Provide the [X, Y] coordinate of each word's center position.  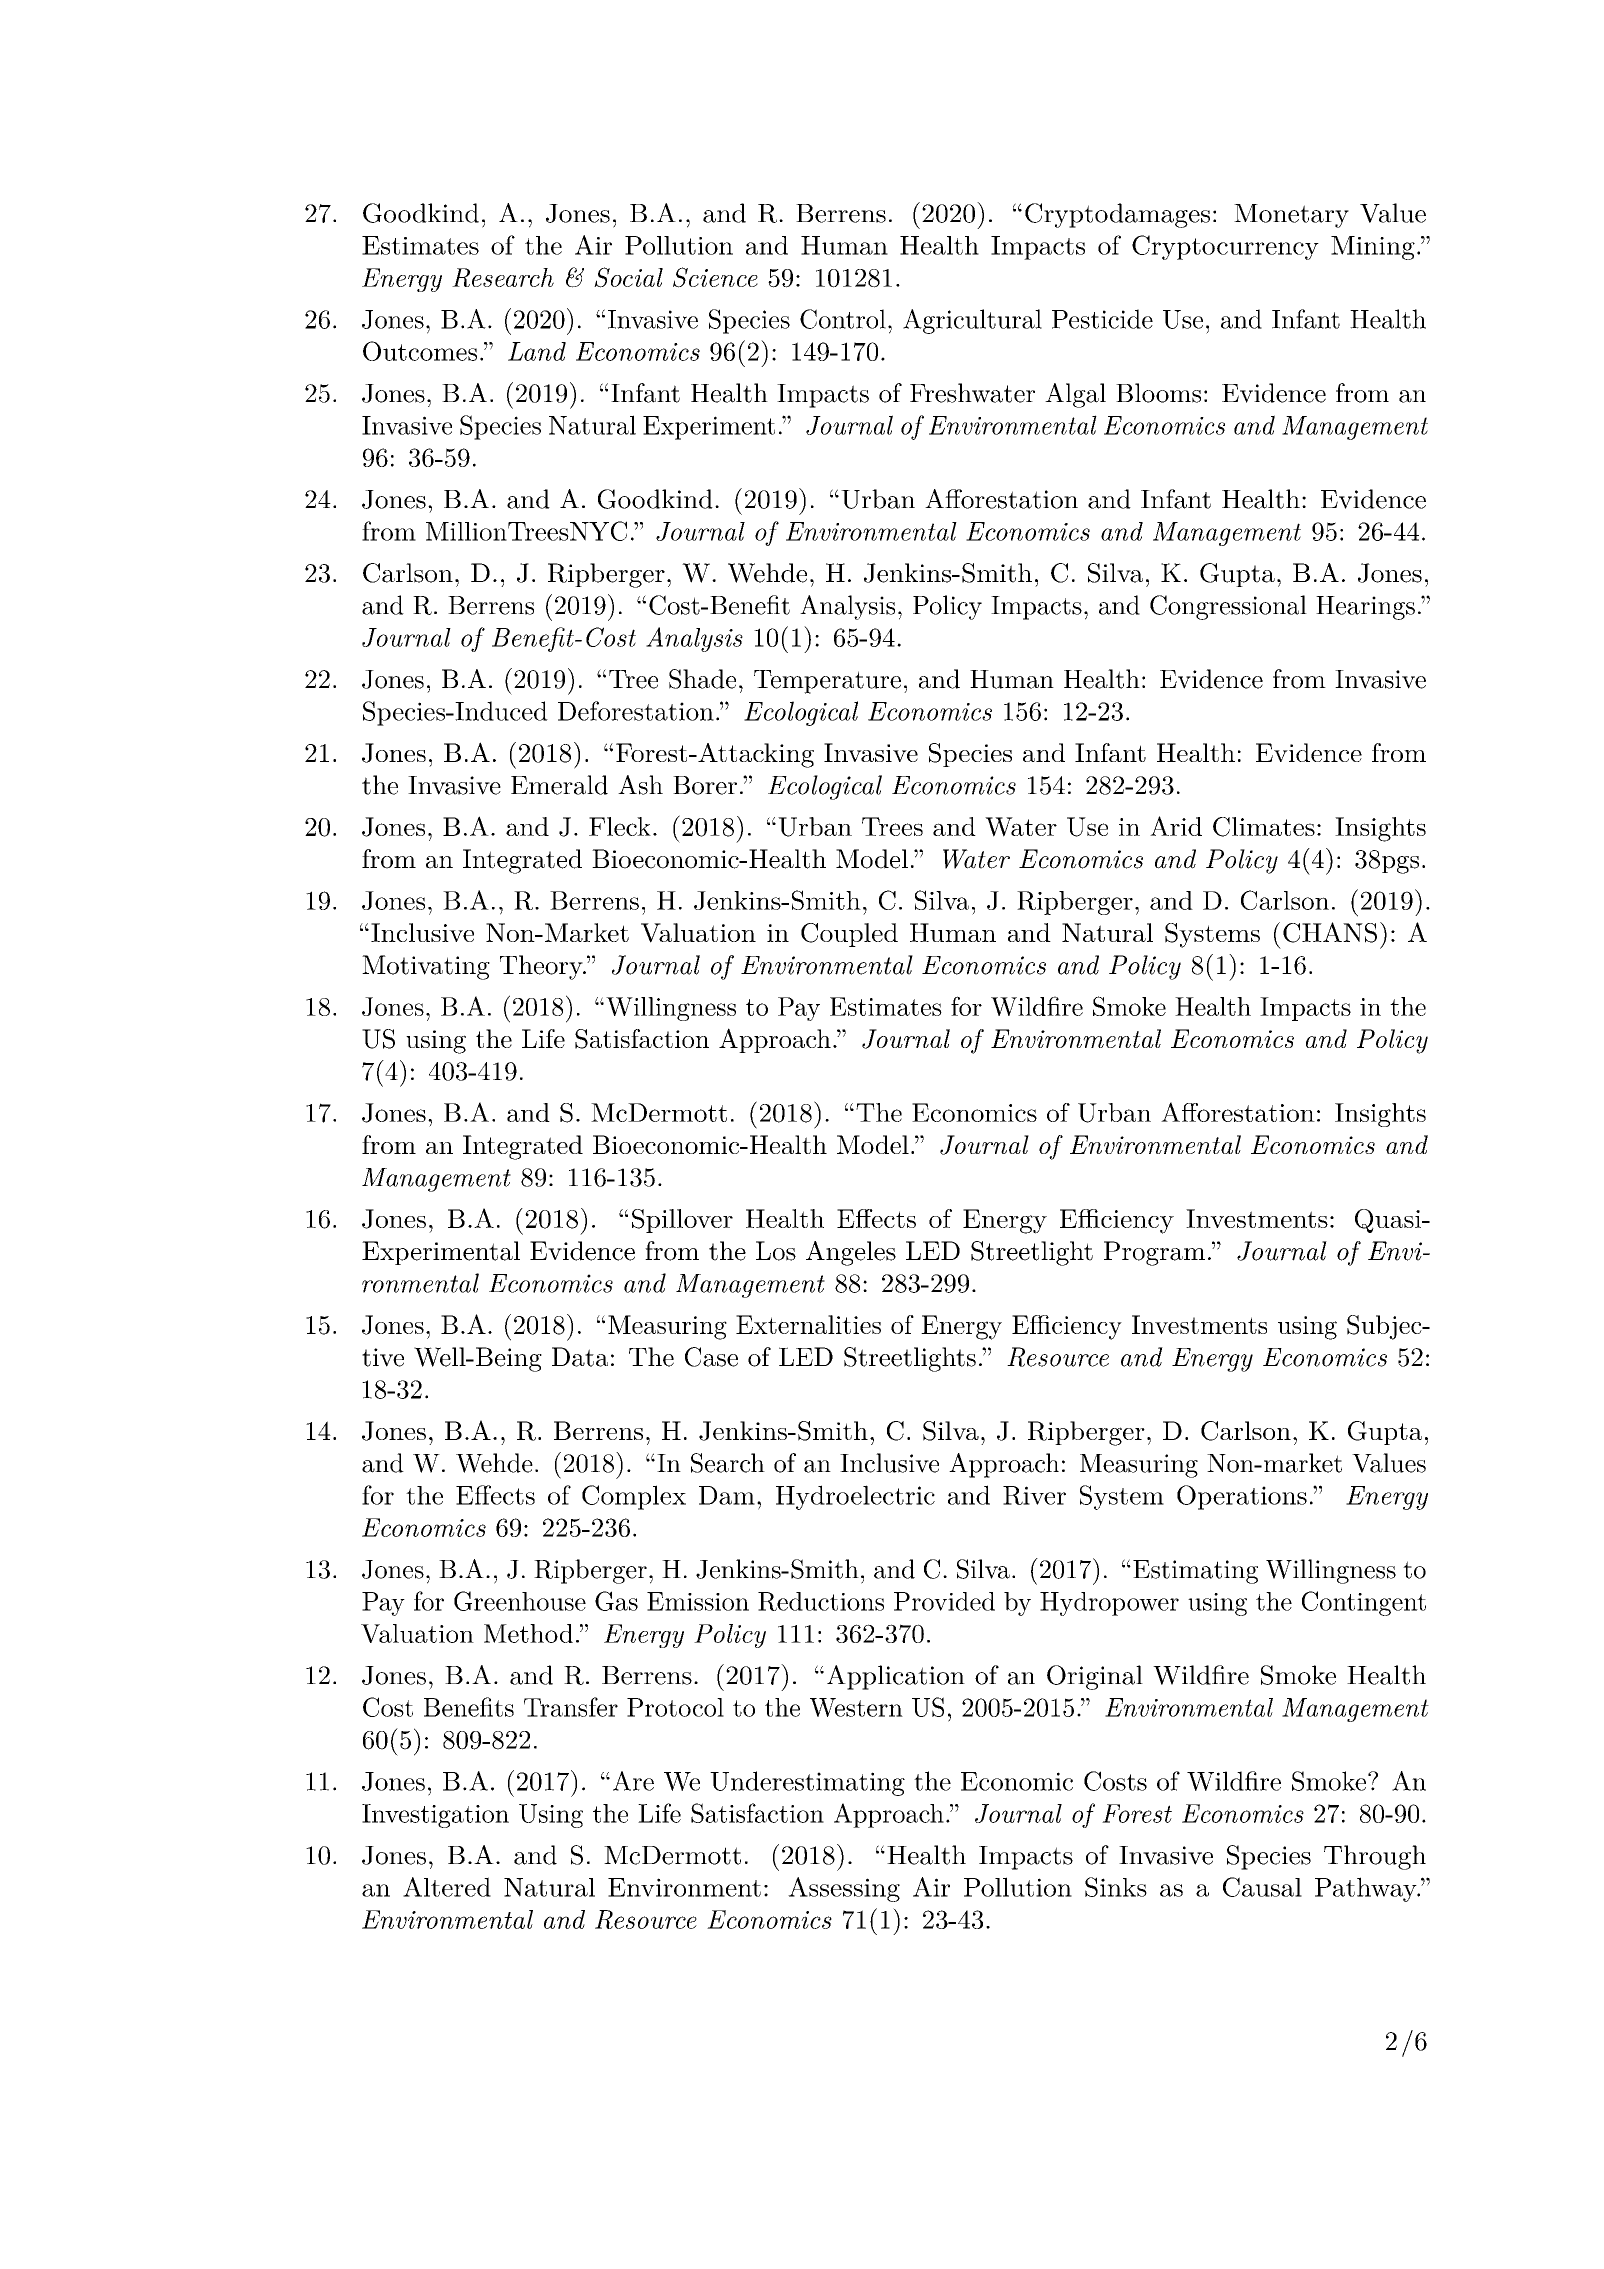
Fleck [620, 826]
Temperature [827, 682]
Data [580, 1357]
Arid [1176, 826]
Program [1154, 1253]
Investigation [435, 1816]
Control [843, 319]
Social [628, 277]
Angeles [851, 1253]
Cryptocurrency [1225, 247]
